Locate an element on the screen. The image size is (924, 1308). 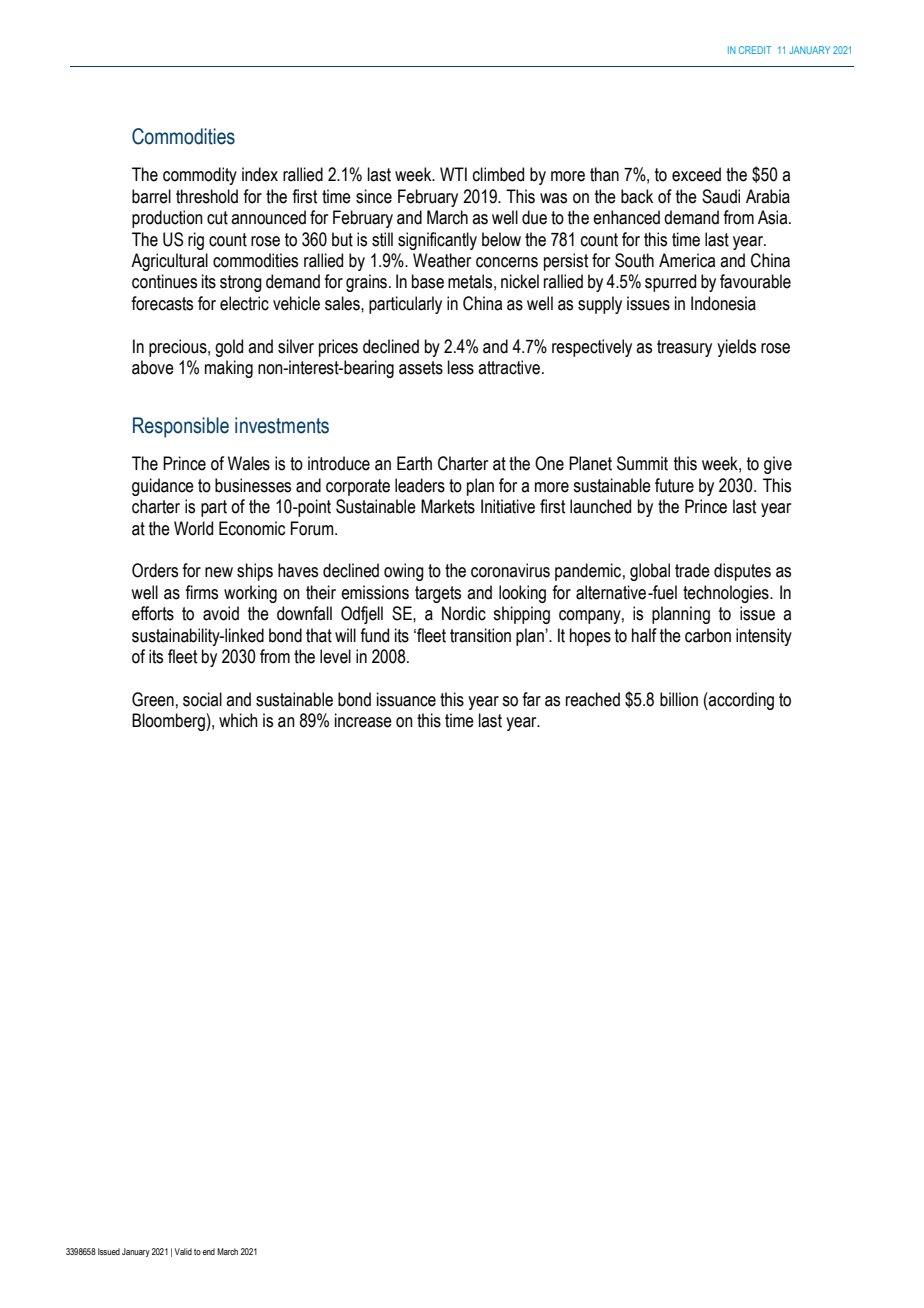
less is located at coordinates (461, 367).
